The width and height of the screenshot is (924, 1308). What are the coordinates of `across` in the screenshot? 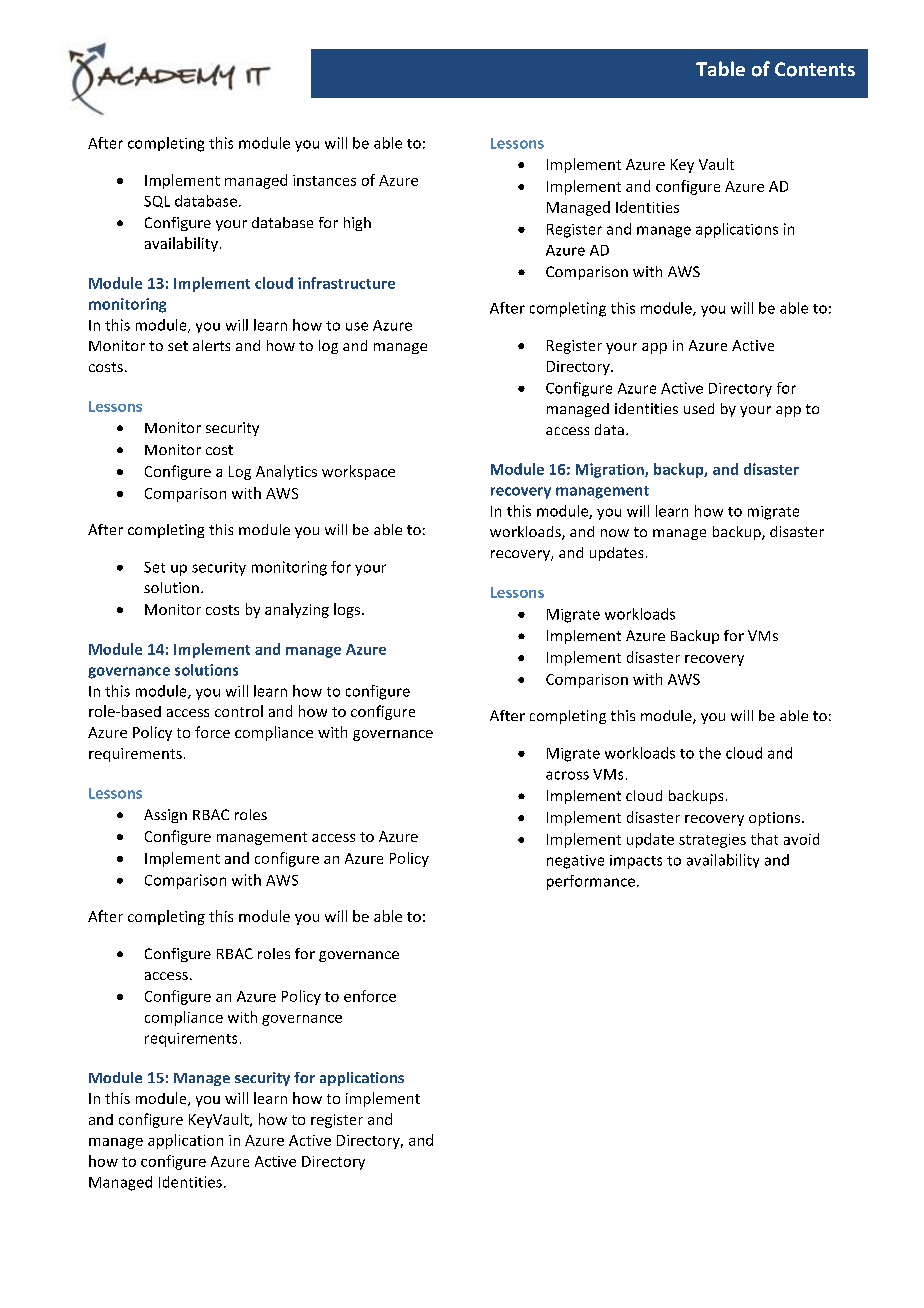 It's located at (567, 775).
